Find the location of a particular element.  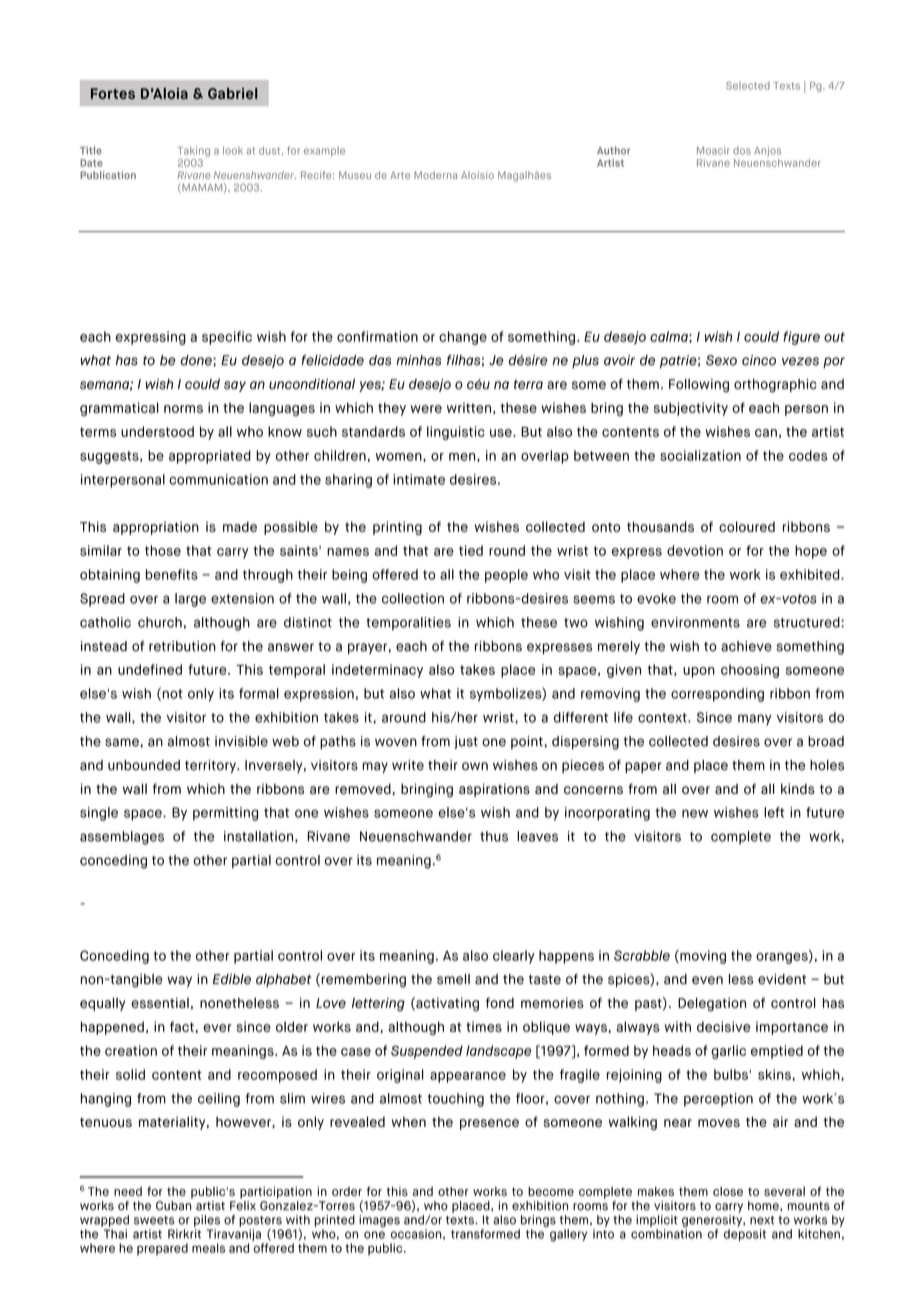

images is located at coordinates (379, 1221).
